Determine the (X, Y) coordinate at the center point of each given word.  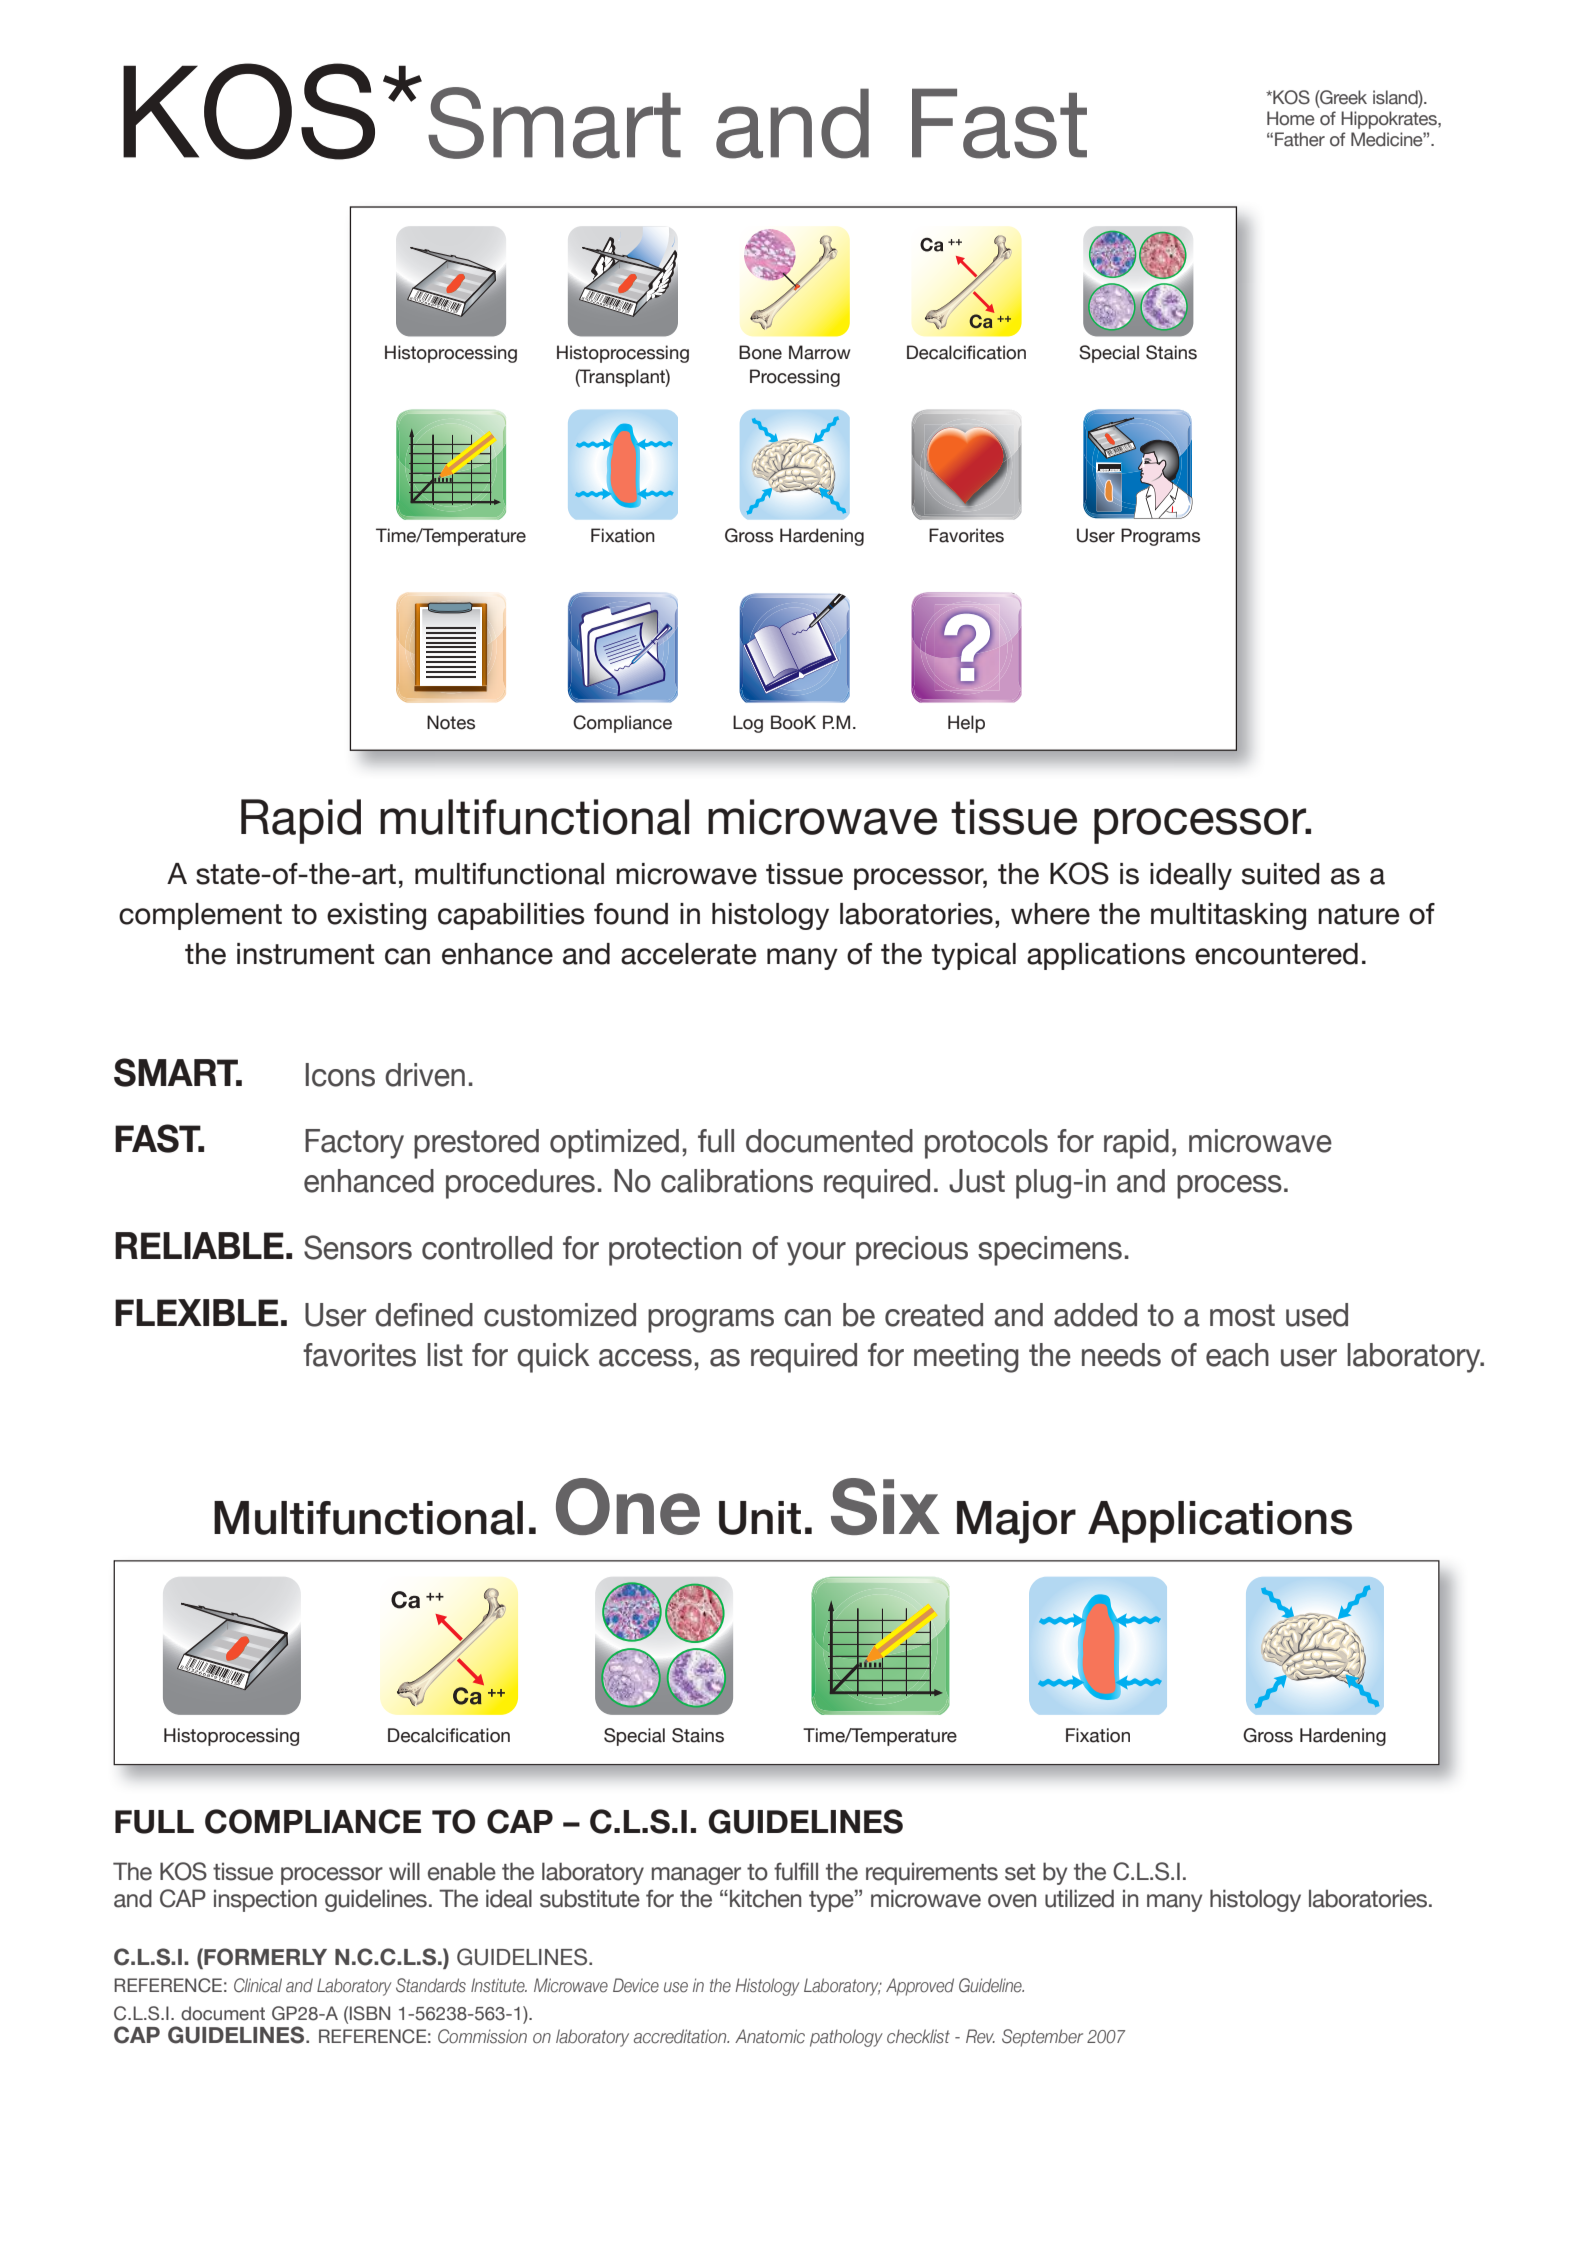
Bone (760, 352)
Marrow (819, 352)
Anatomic (770, 2036)
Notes (451, 722)
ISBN (370, 2013)
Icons (340, 1075)
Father (1300, 139)
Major (1016, 1522)
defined (424, 1315)
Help (966, 724)
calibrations (737, 1181)
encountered (1276, 954)
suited (1281, 874)
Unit (760, 1518)
